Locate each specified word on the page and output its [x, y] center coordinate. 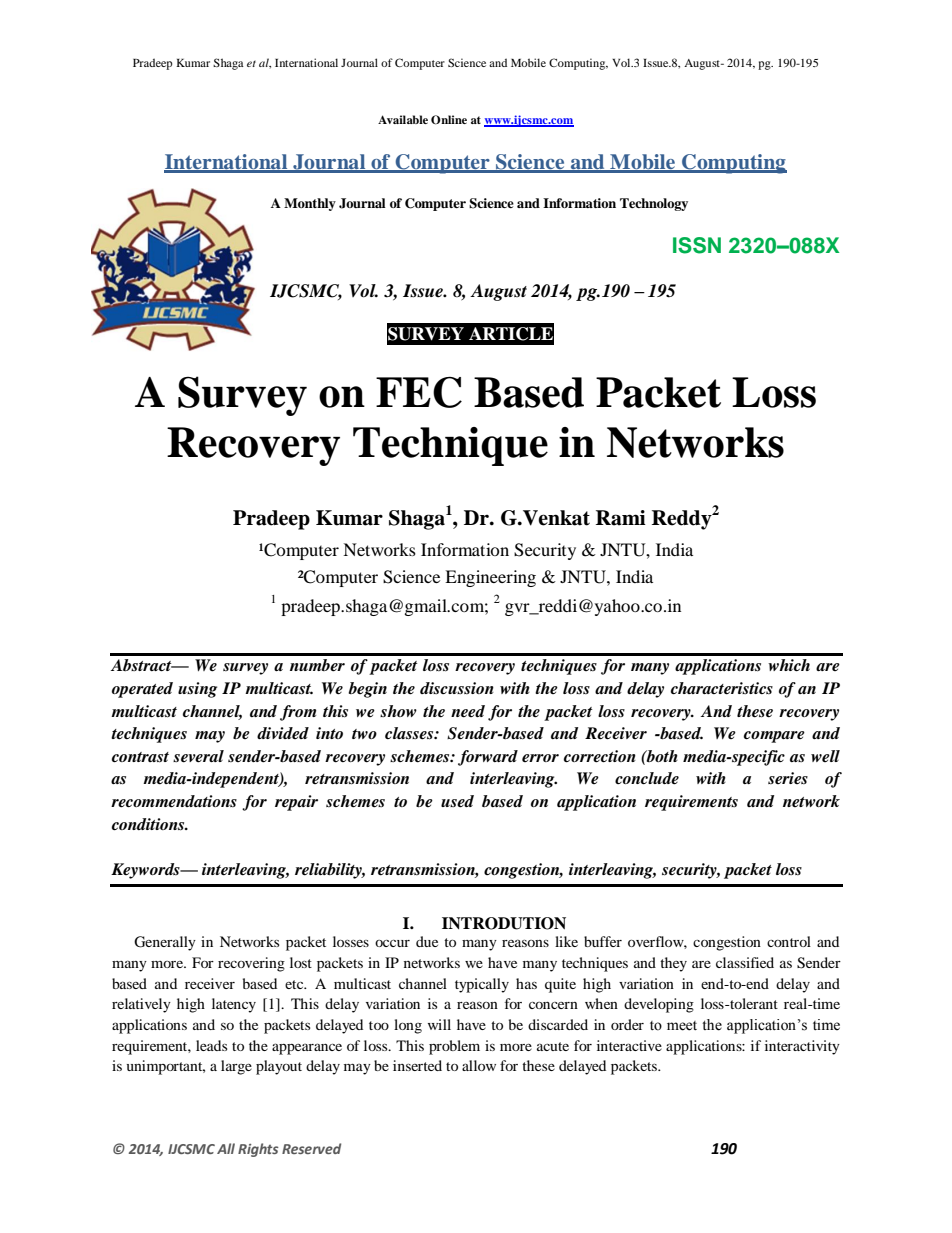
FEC [419, 392]
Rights [258, 1150]
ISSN [697, 245]
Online [449, 120]
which [789, 665]
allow [479, 1065]
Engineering [490, 578]
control [789, 941]
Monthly [310, 204]
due [427, 941]
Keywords [146, 871]
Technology [654, 204]
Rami [621, 518]
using [197, 690]
